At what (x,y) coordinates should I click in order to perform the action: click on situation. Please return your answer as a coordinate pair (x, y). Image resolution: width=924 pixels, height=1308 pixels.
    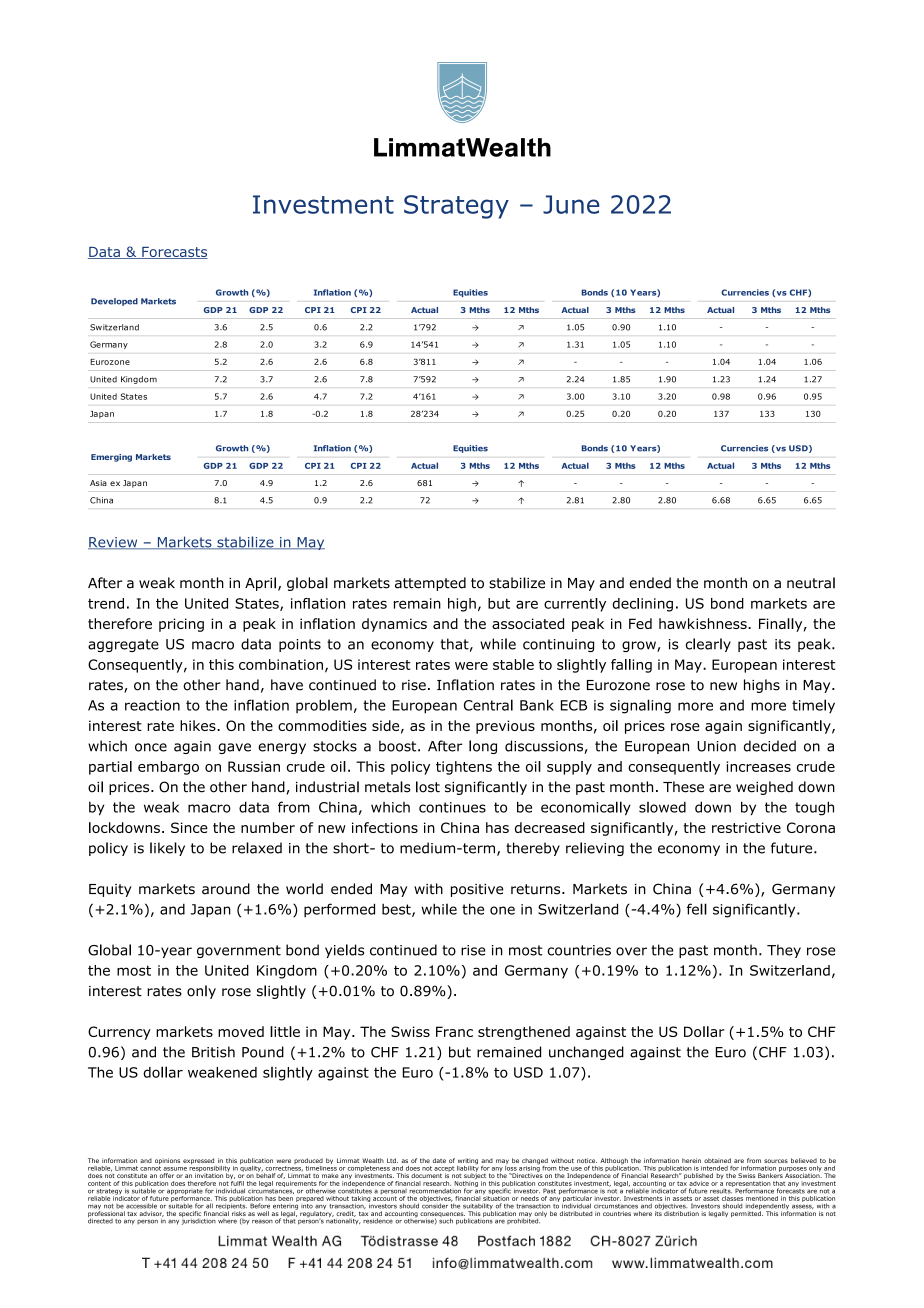
    Looking at the image, I should click on (496, 1197).
